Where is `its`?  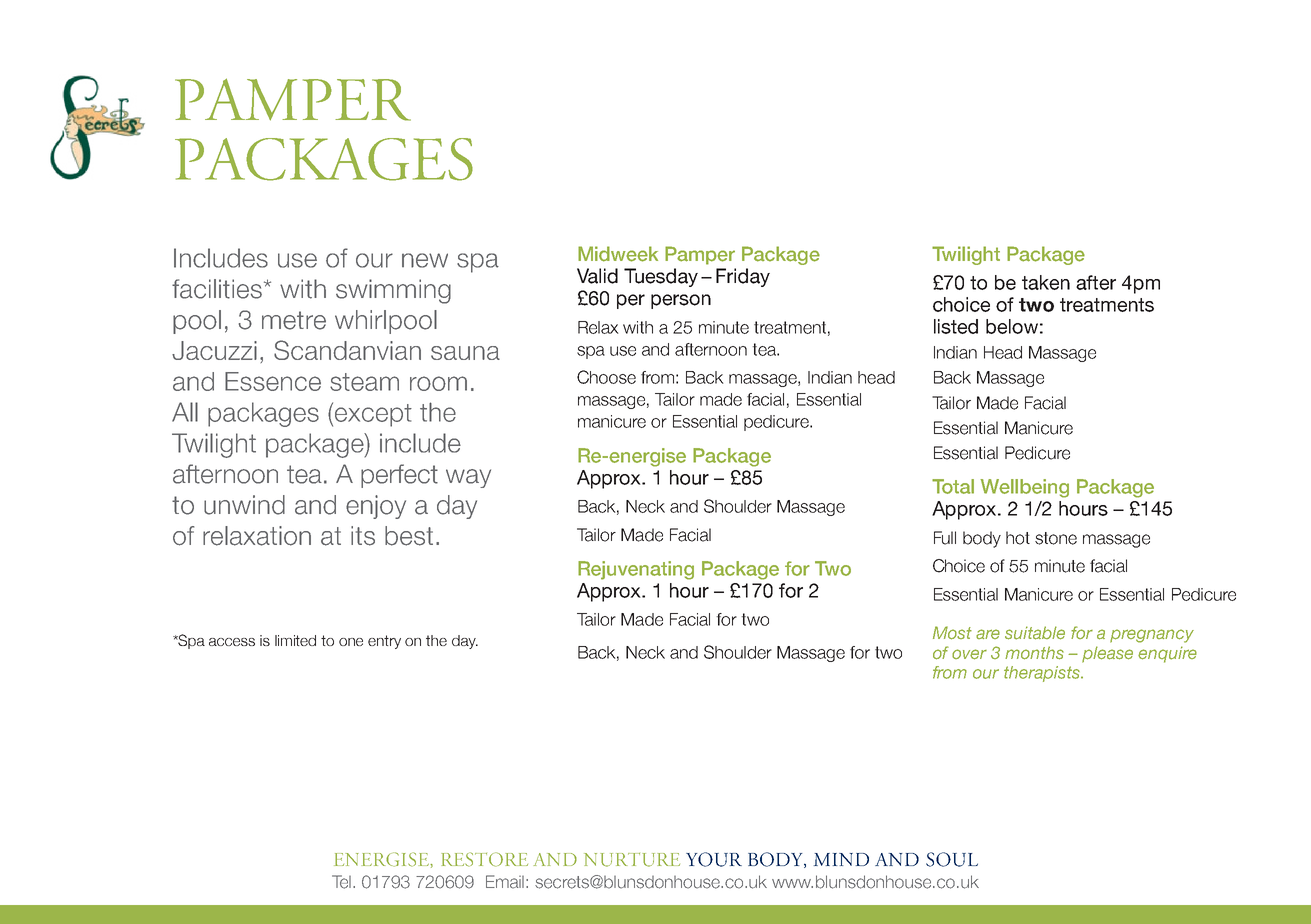 its is located at coordinates (363, 536).
